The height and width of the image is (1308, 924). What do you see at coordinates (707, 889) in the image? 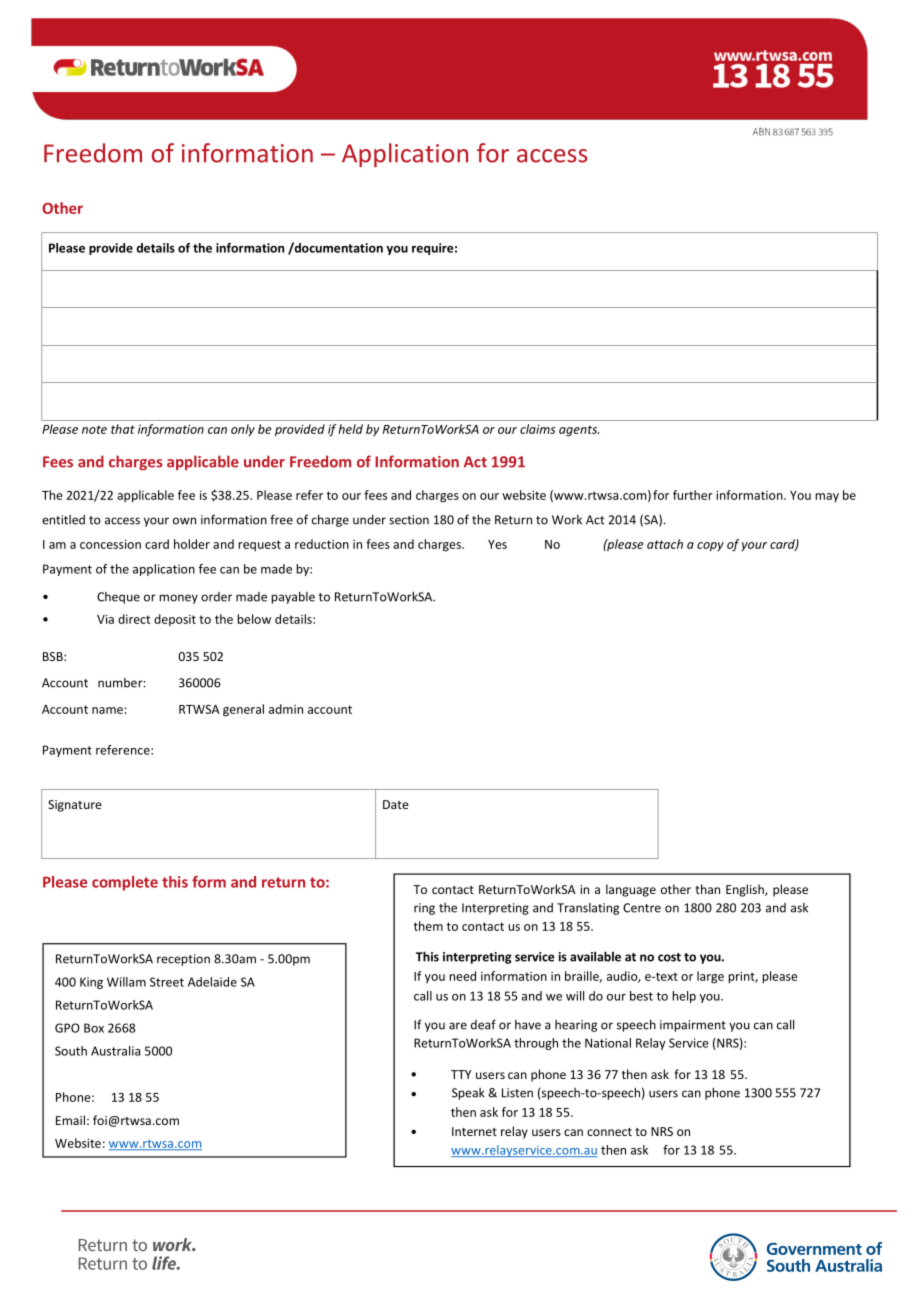
I see `than` at bounding box center [707, 889].
